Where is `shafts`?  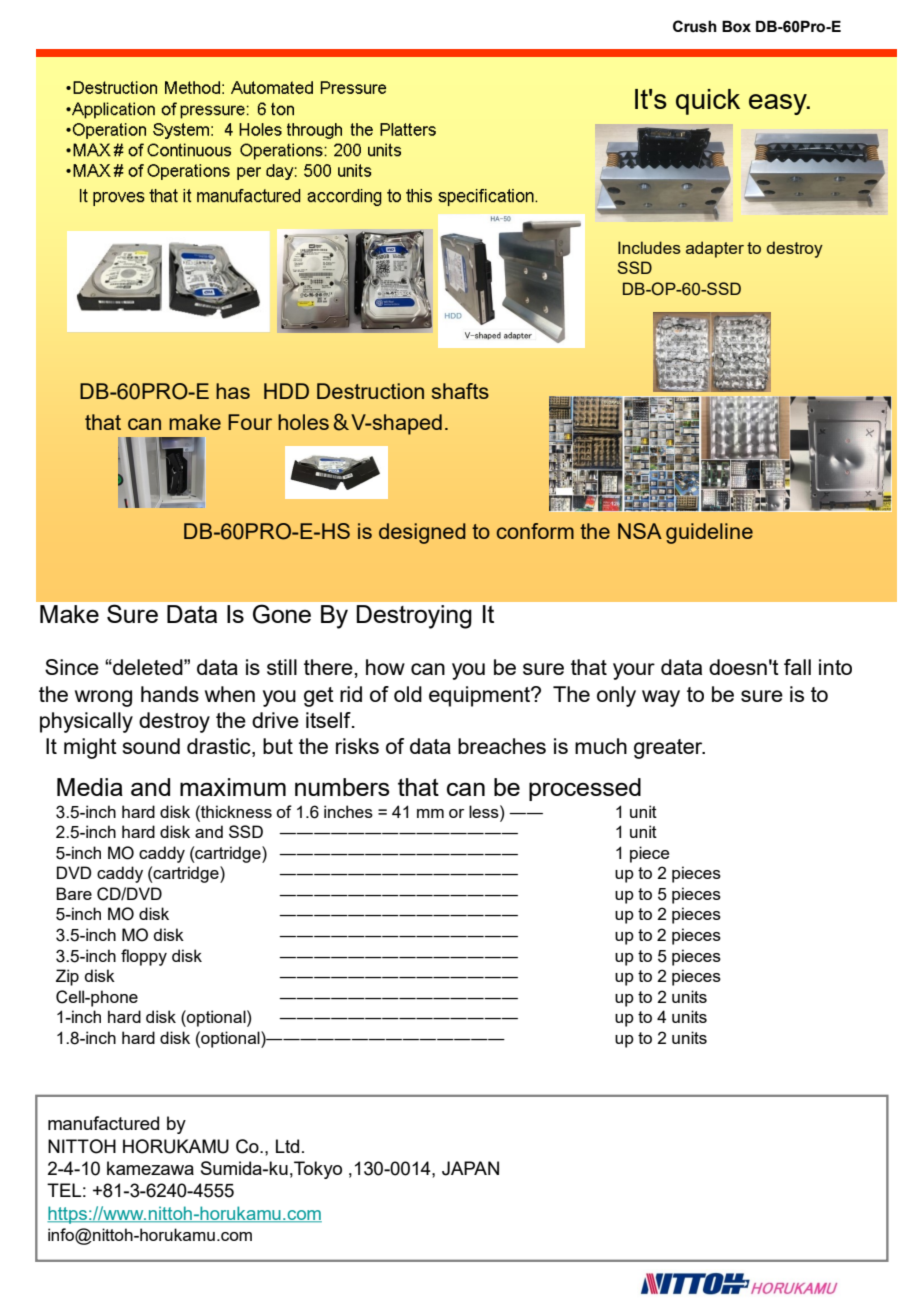
shafts is located at coordinates (460, 391).
